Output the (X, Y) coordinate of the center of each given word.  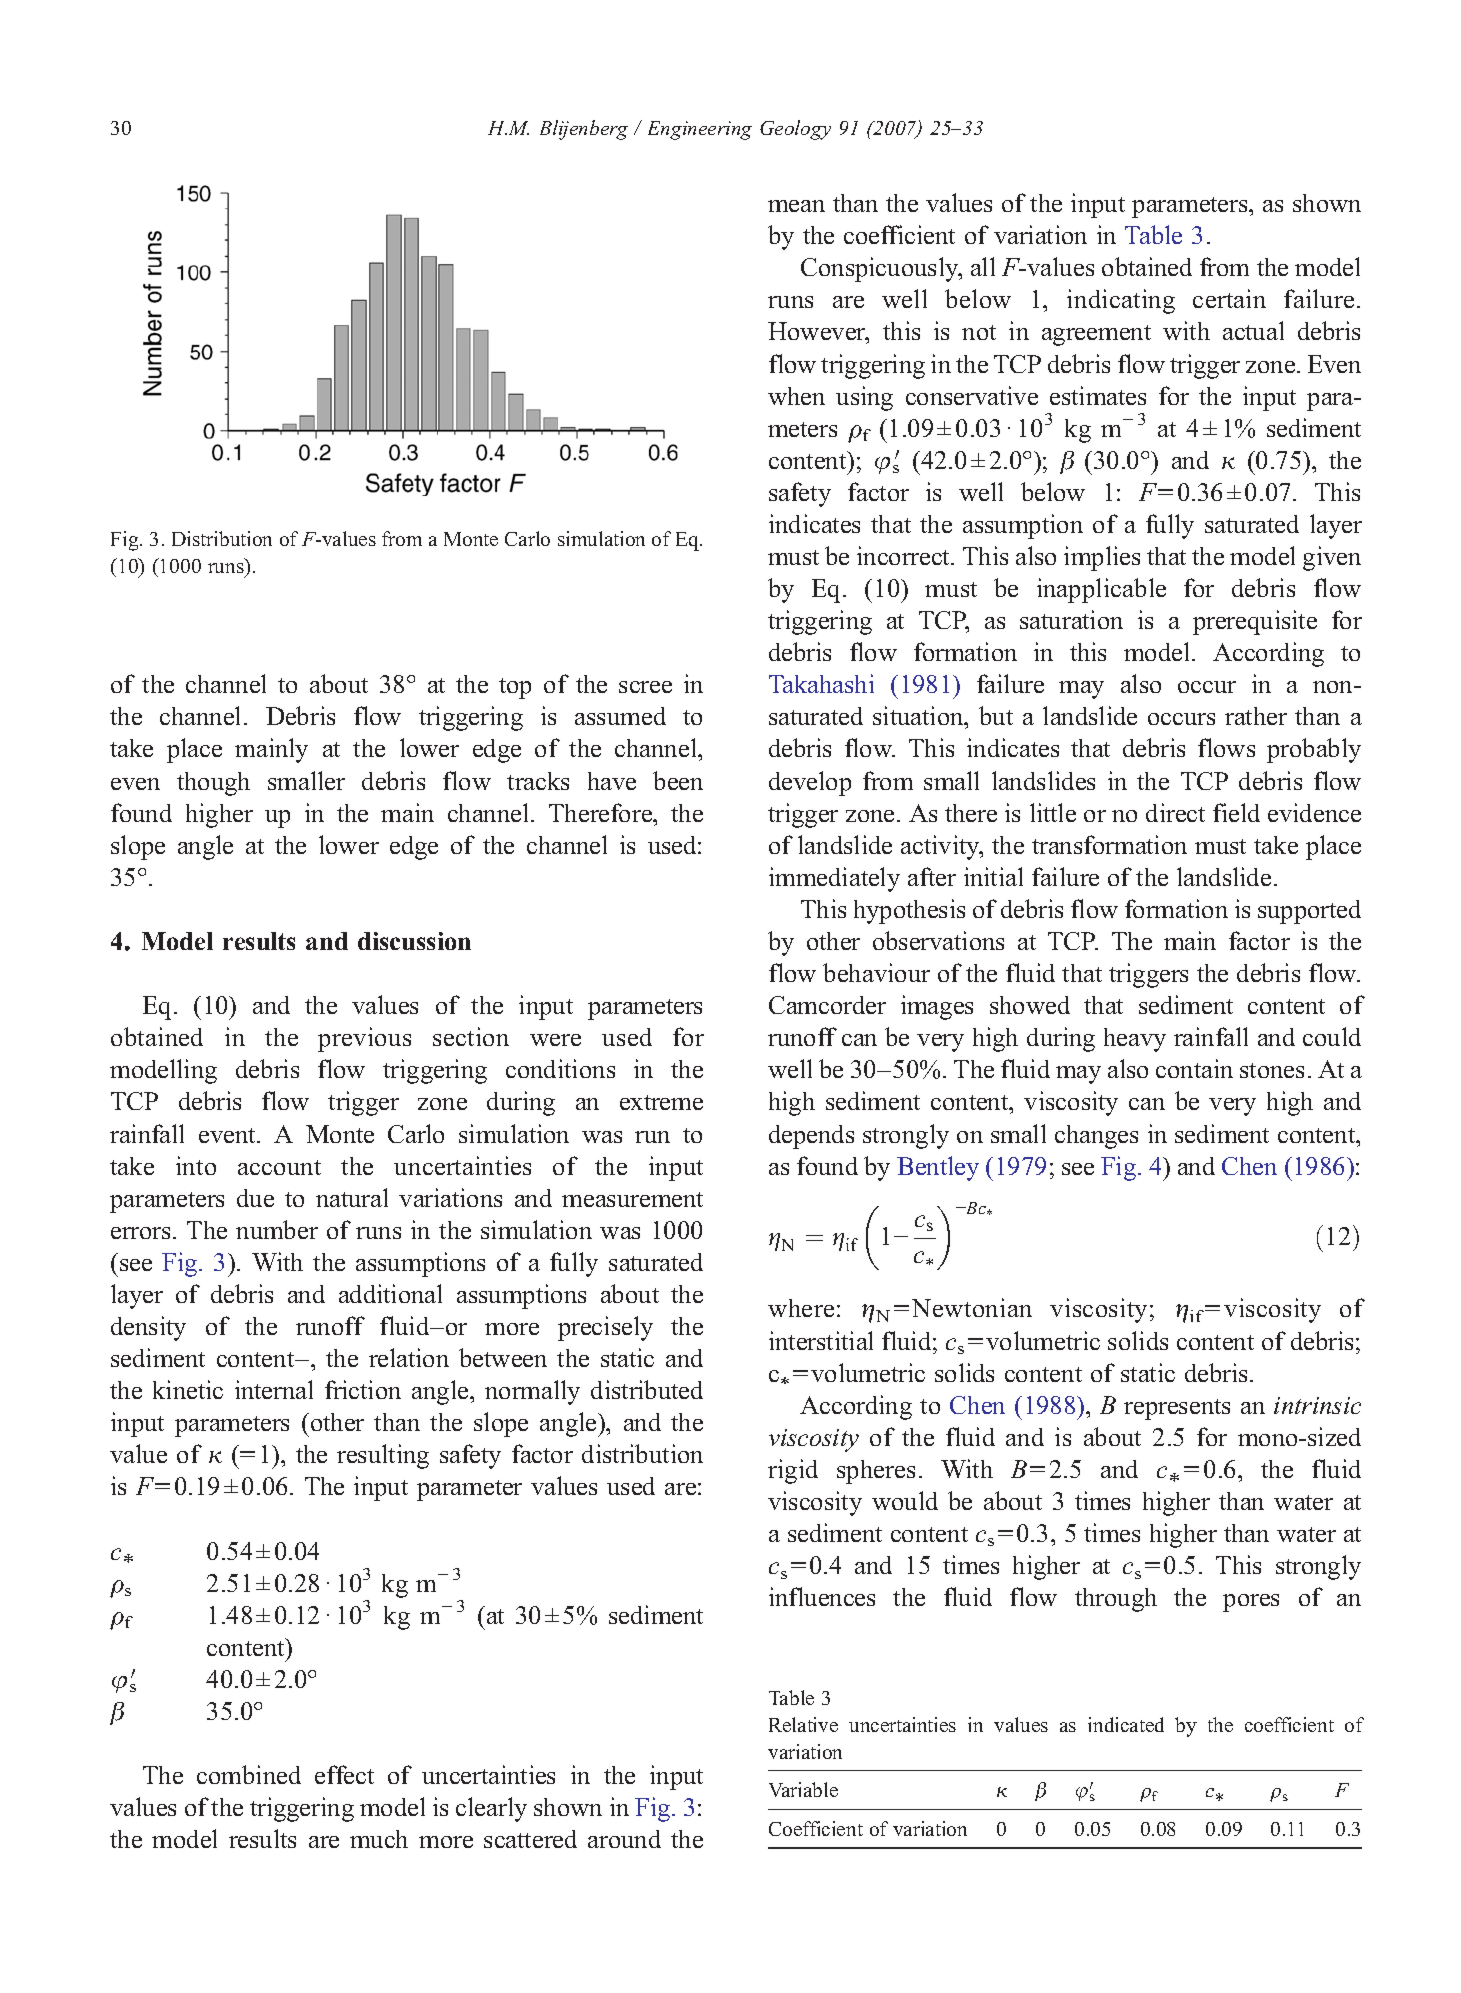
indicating (1121, 301)
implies (1102, 558)
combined (249, 1774)
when (796, 396)
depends (811, 1137)
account (279, 1167)
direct (1175, 812)
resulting (383, 1456)
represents (1177, 1409)
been (678, 780)
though (213, 784)
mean (796, 206)
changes (1096, 1137)
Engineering (700, 130)
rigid (793, 1471)
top (515, 688)
